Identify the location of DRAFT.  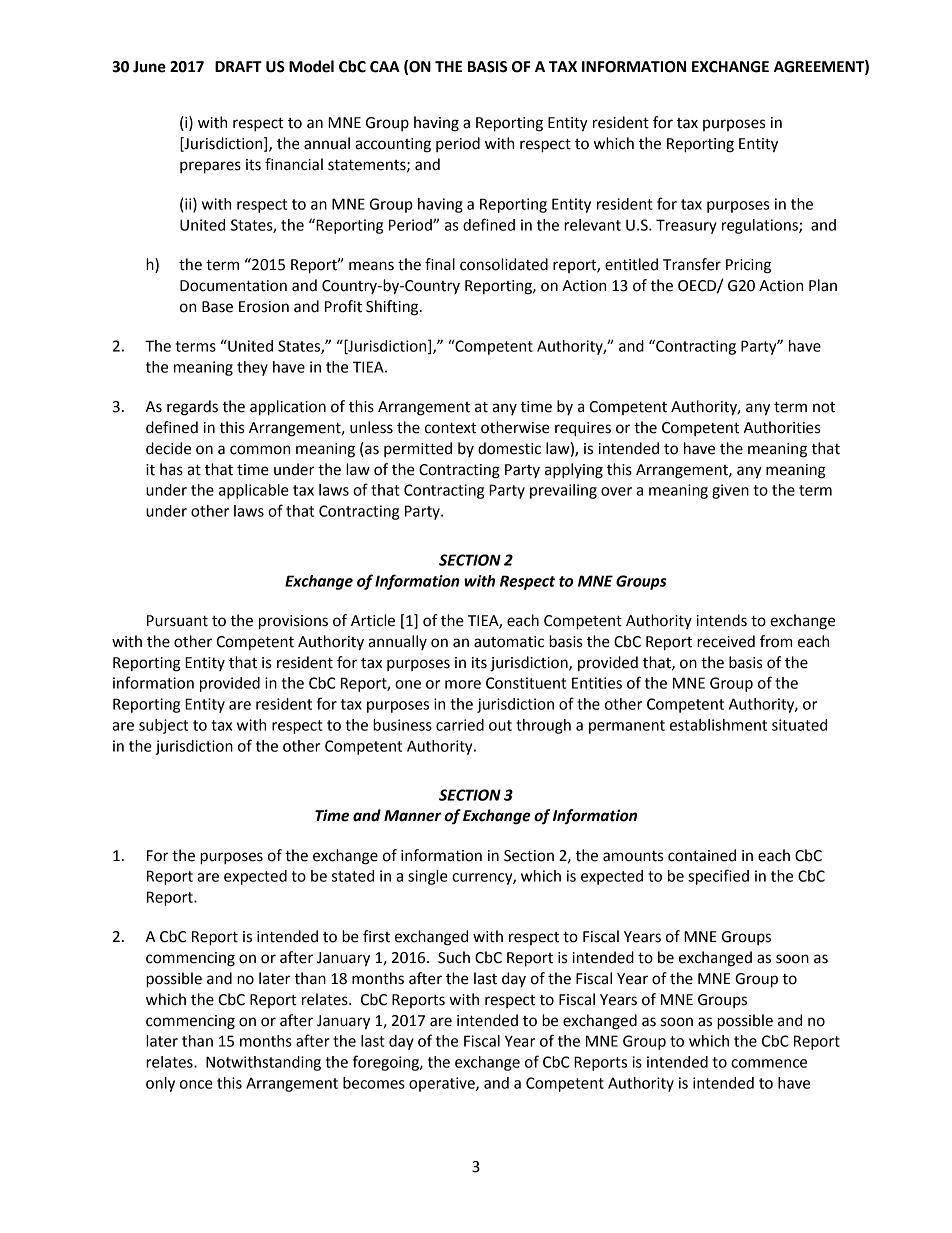
(238, 66).
